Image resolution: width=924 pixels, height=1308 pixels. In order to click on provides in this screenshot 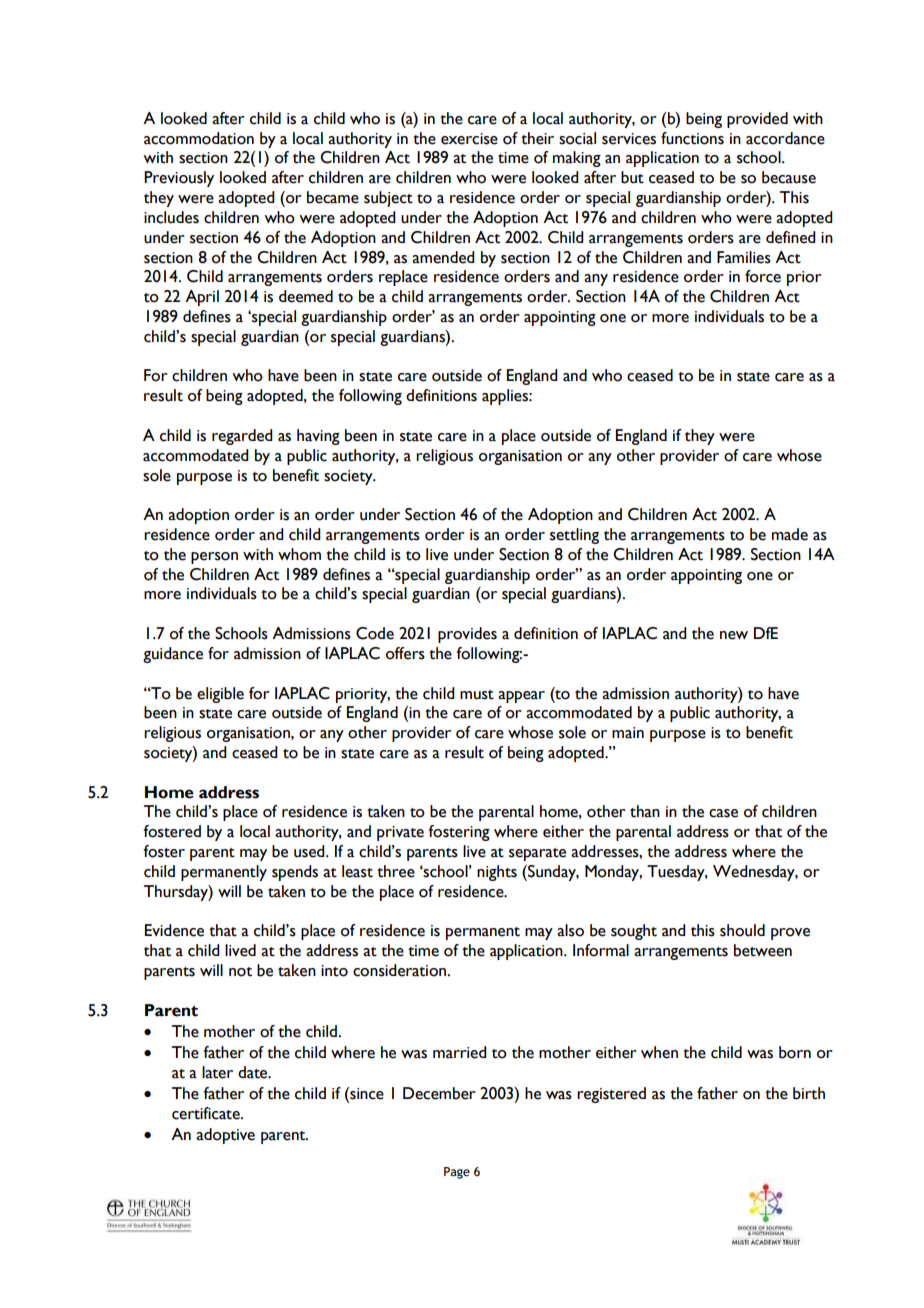, I will do `click(467, 635)`.
